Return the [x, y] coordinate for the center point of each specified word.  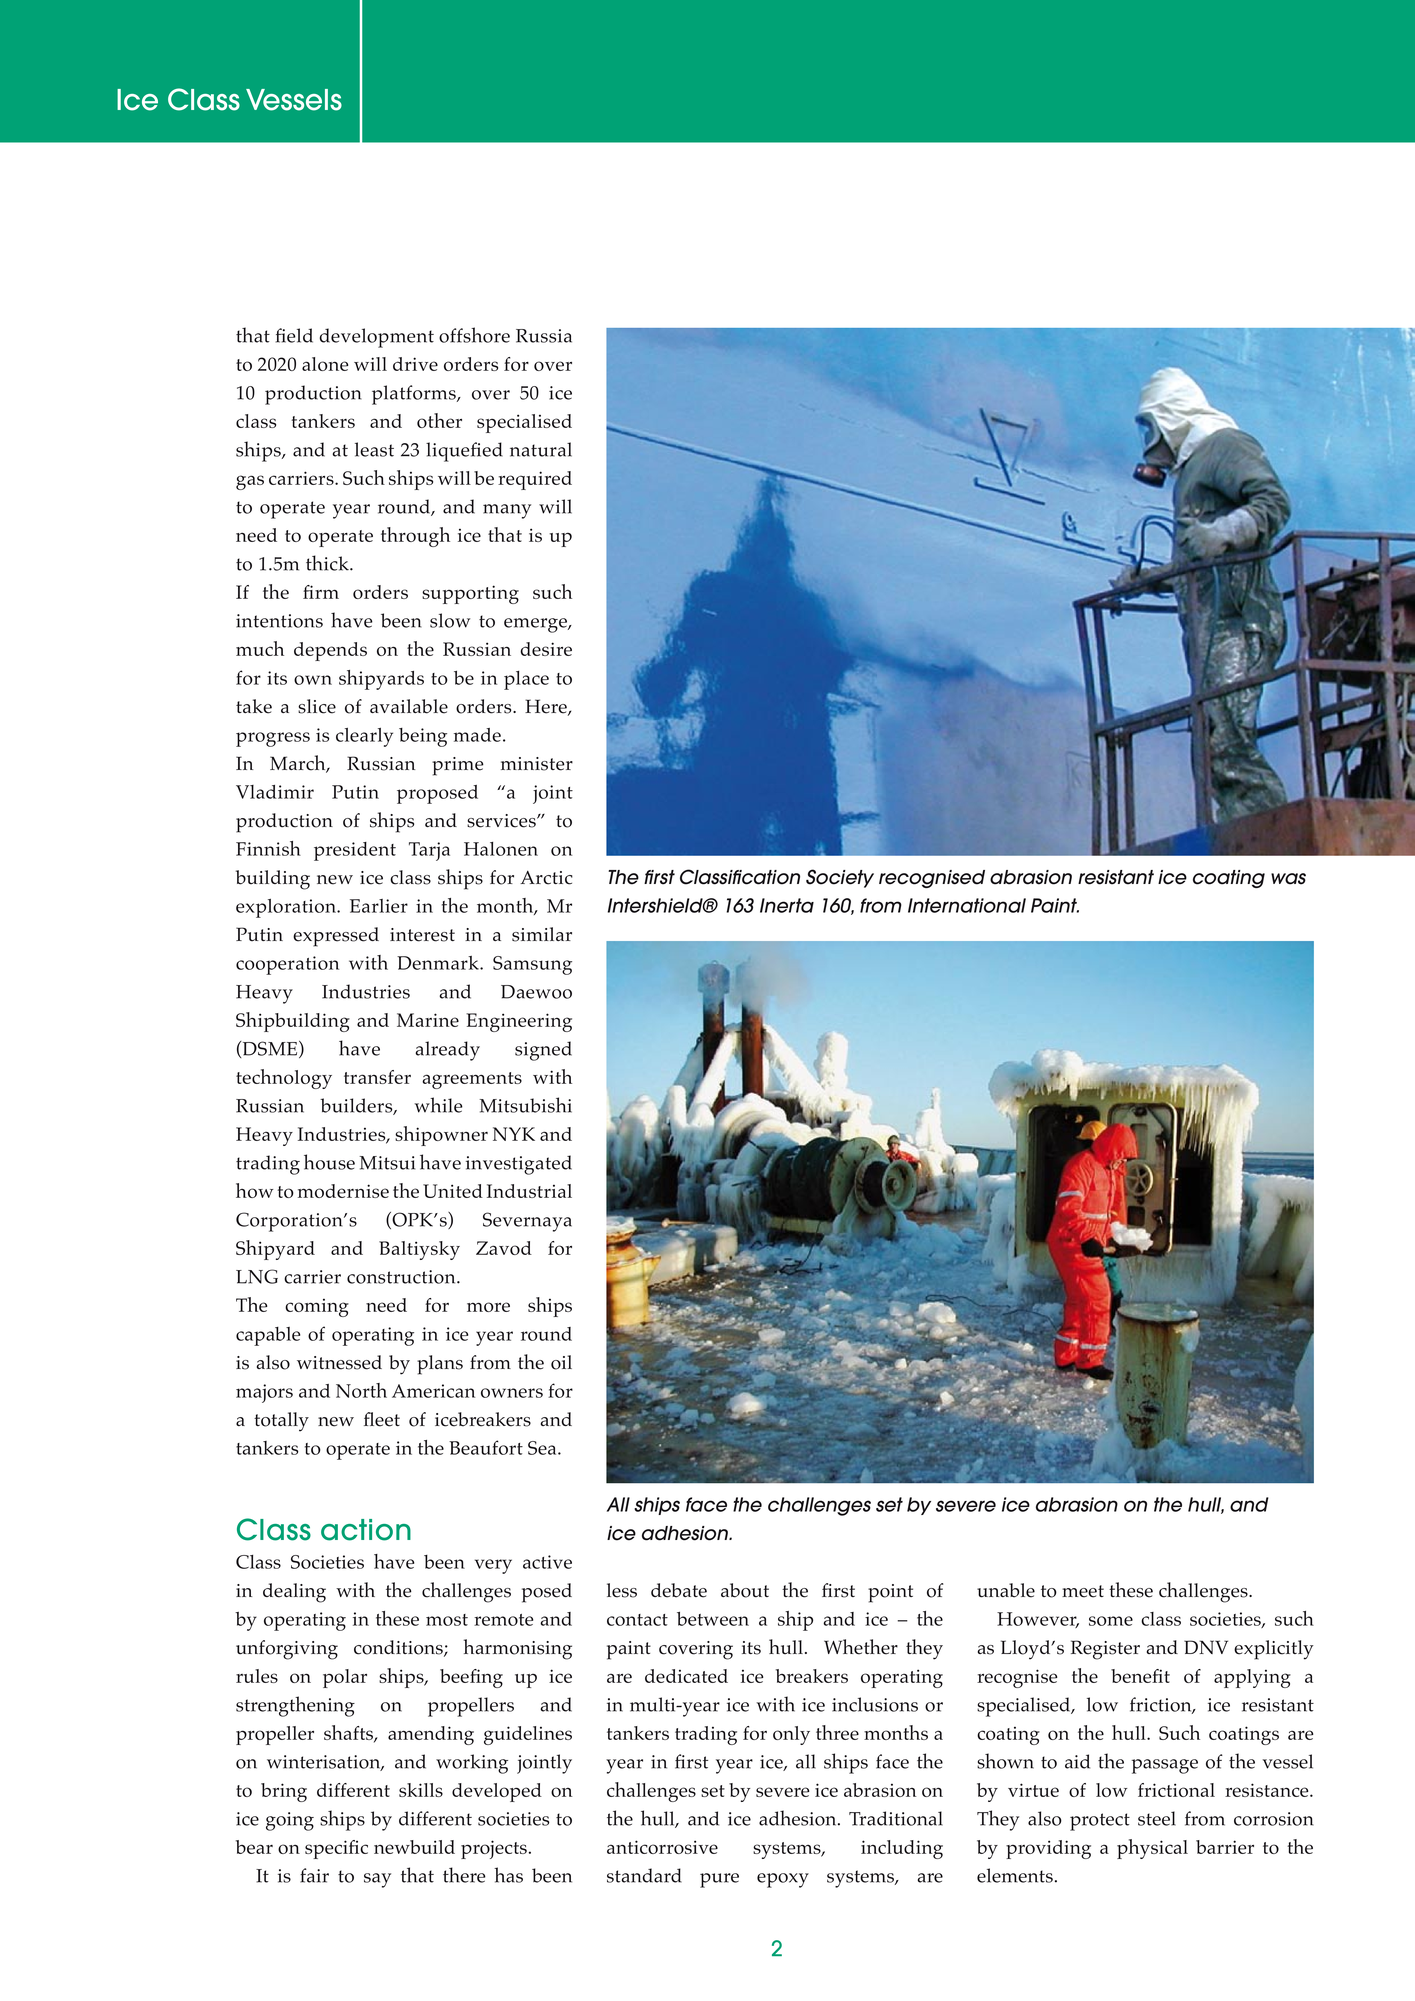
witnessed [339, 1362]
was [1288, 879]
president [355, 851]
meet [1083, 1591]
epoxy [783, 1880]
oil [561, 1362]
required [535, 480]
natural [541, 449]
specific [336, 1849]
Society [840, 878]
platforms [415, 395]
